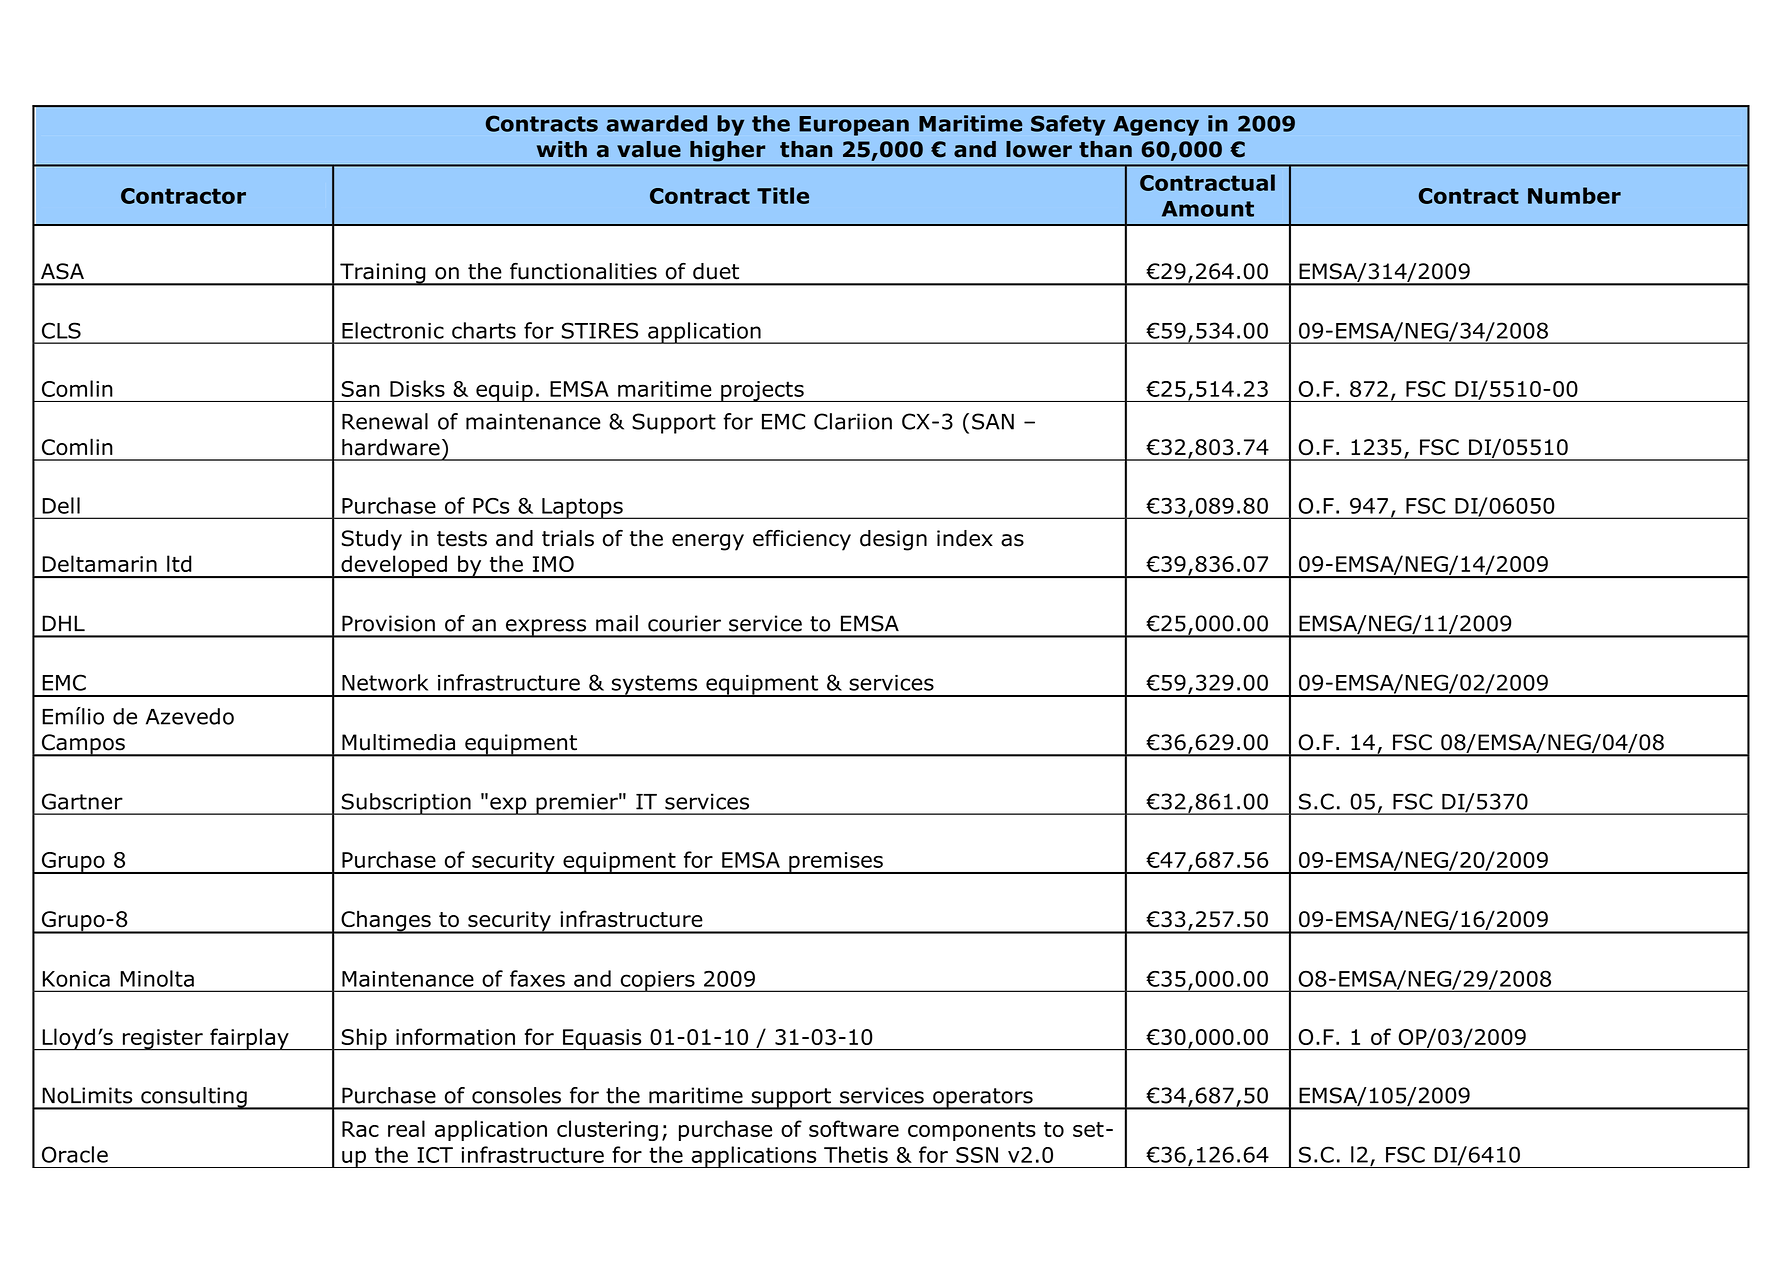 The height and width of the page is (1265, 1783). Describe the element at coordinates (983, 1099) in the page. I see `operators` at that location.
